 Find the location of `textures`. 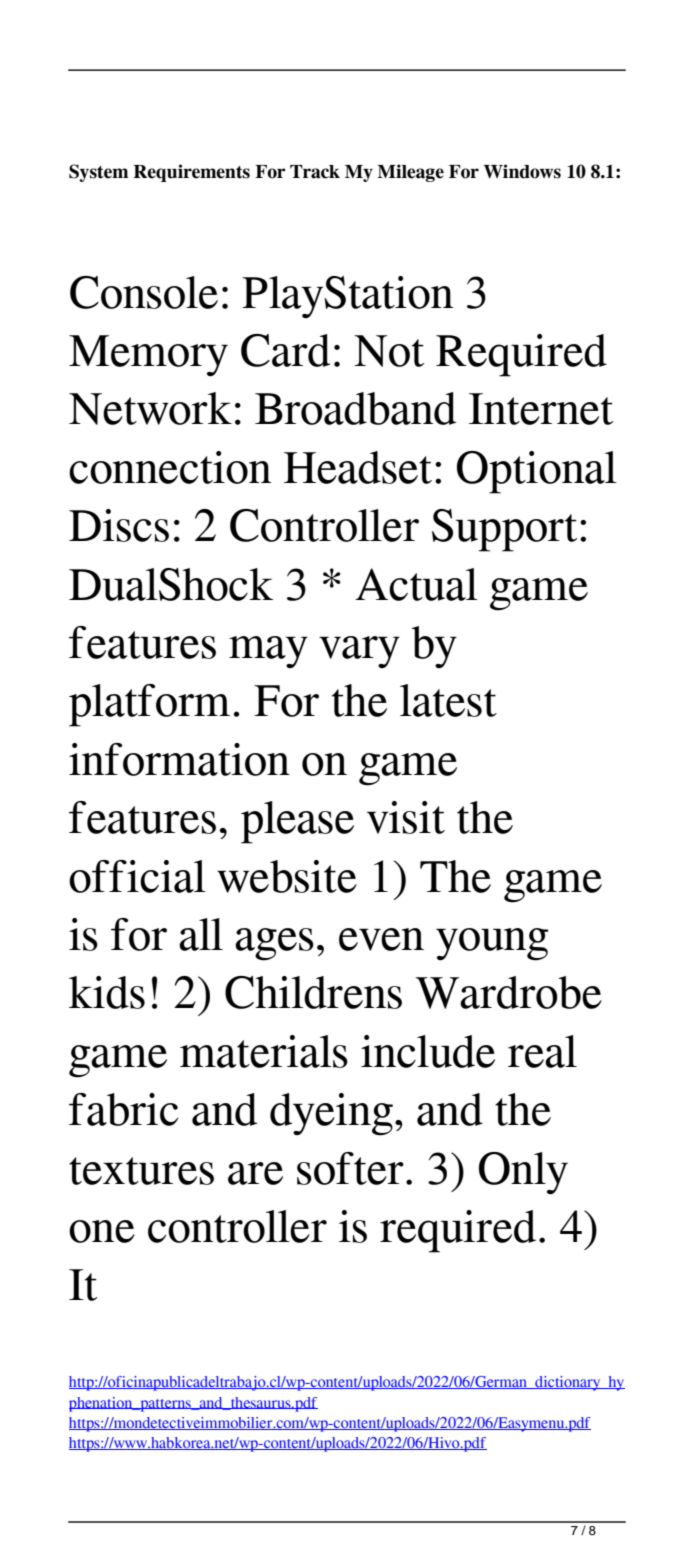

textures is located at coordinates (141, 1171).
